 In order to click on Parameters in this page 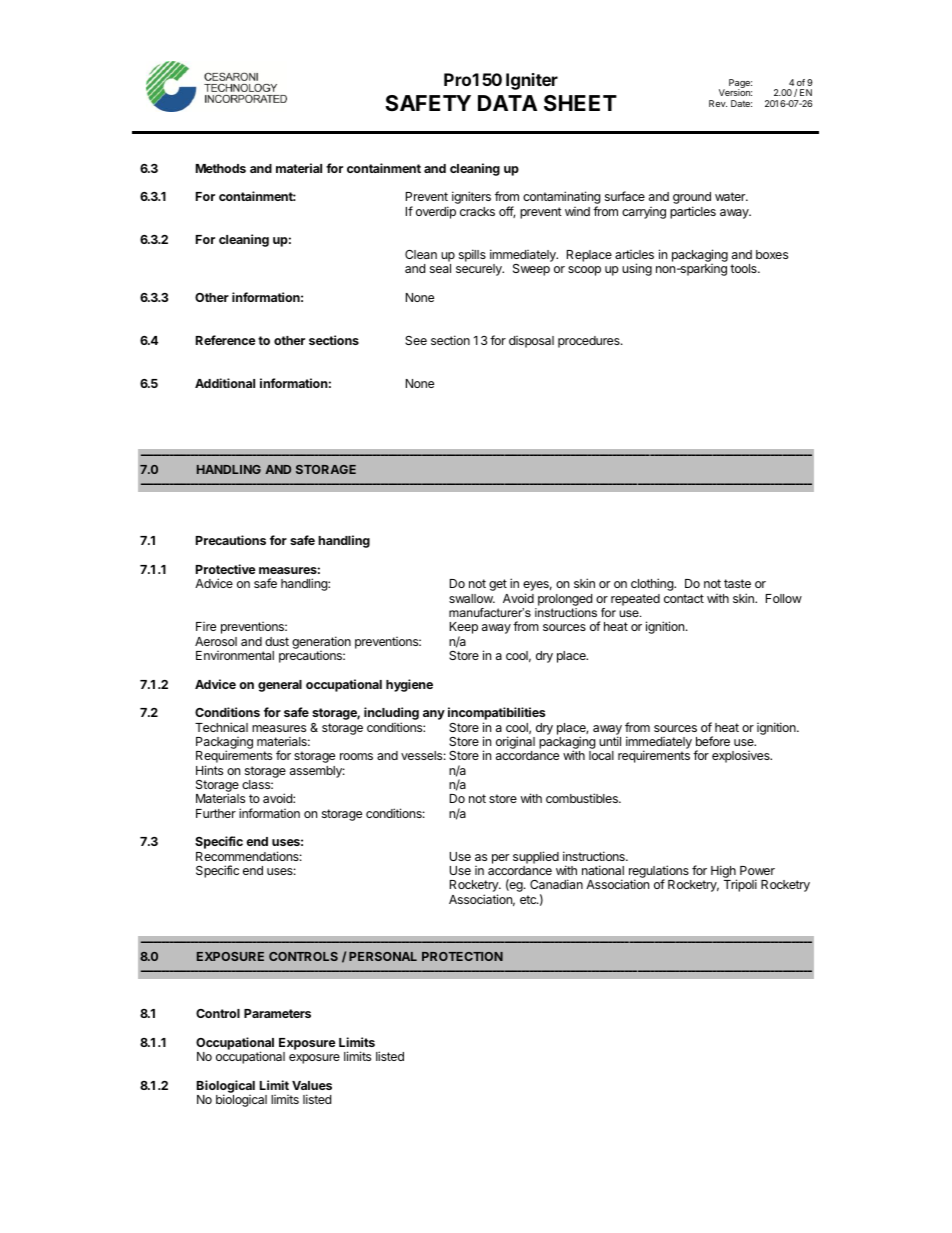, I will do `click(277, 1013)`.
